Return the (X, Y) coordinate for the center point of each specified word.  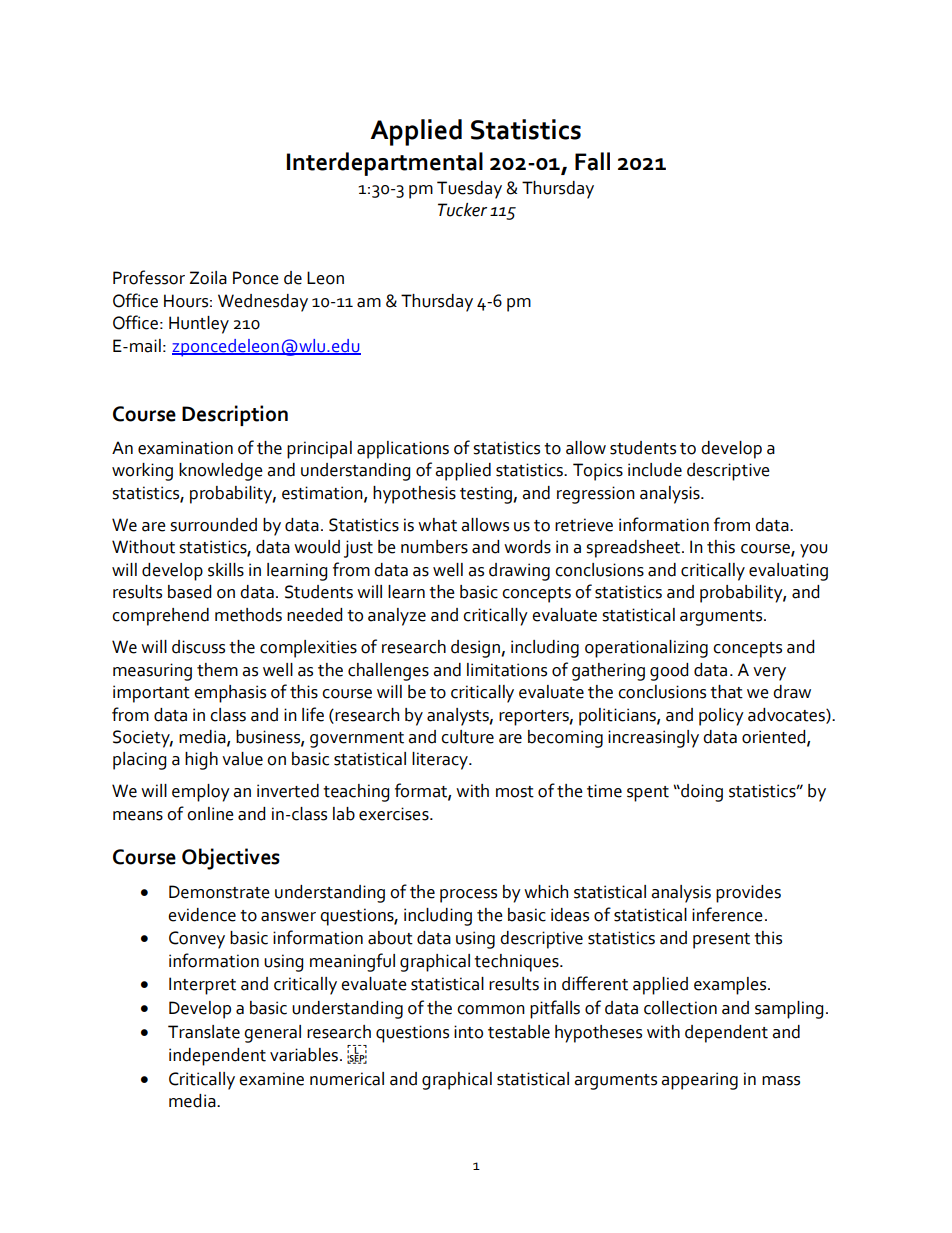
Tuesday (469, 190)
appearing (699, 1081)
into (468, 1032)
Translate (204, 1032)
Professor (149, 277)
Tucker (462, 210)
